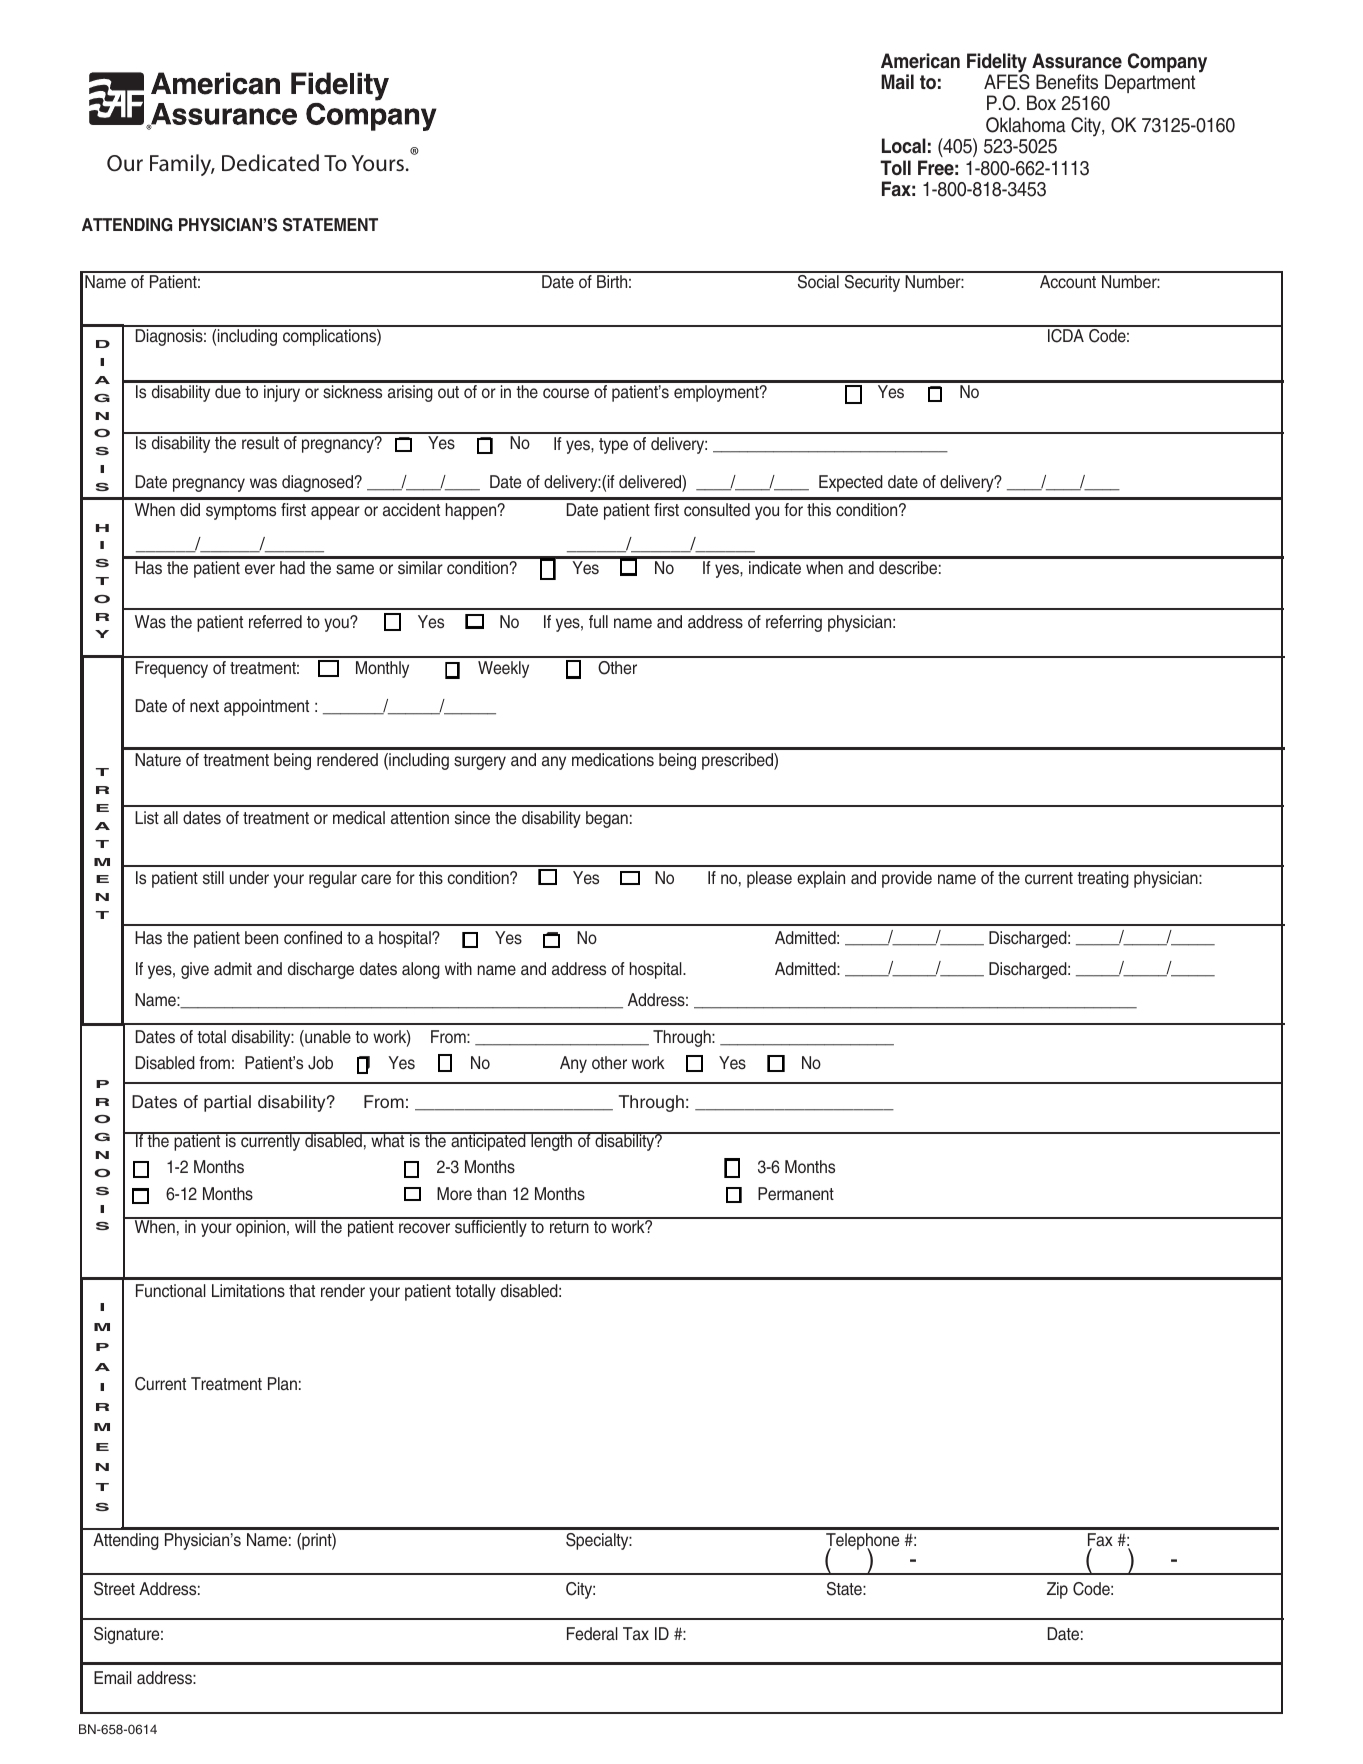 This document has width=1363, height=1764. What do you see at coordinates (1103, 879) in the document?
I see `treating` at bounding box center [1103, 879].
